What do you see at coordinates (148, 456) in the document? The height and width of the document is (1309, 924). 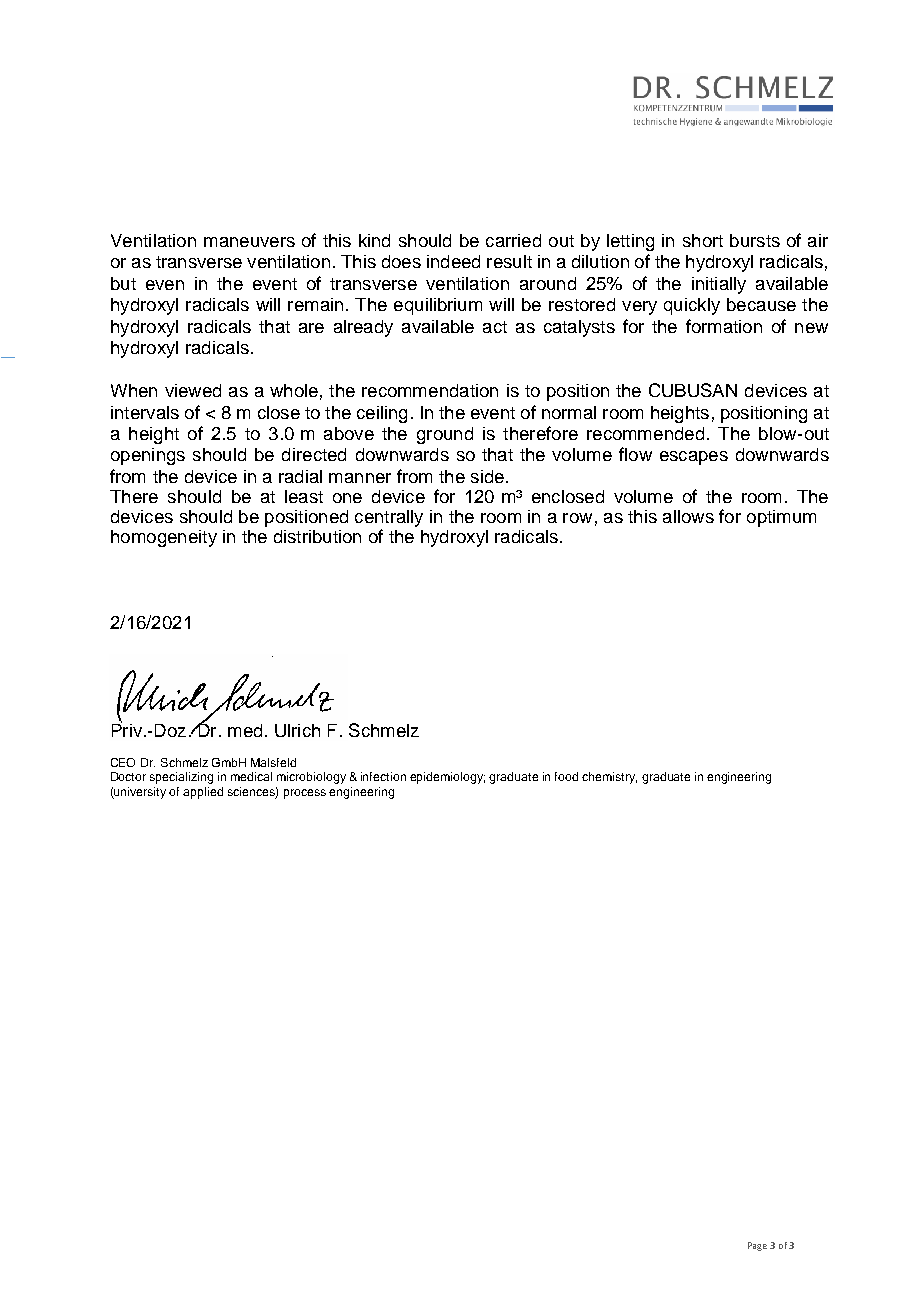 I see `openings` at bounding box center [148, 456].
